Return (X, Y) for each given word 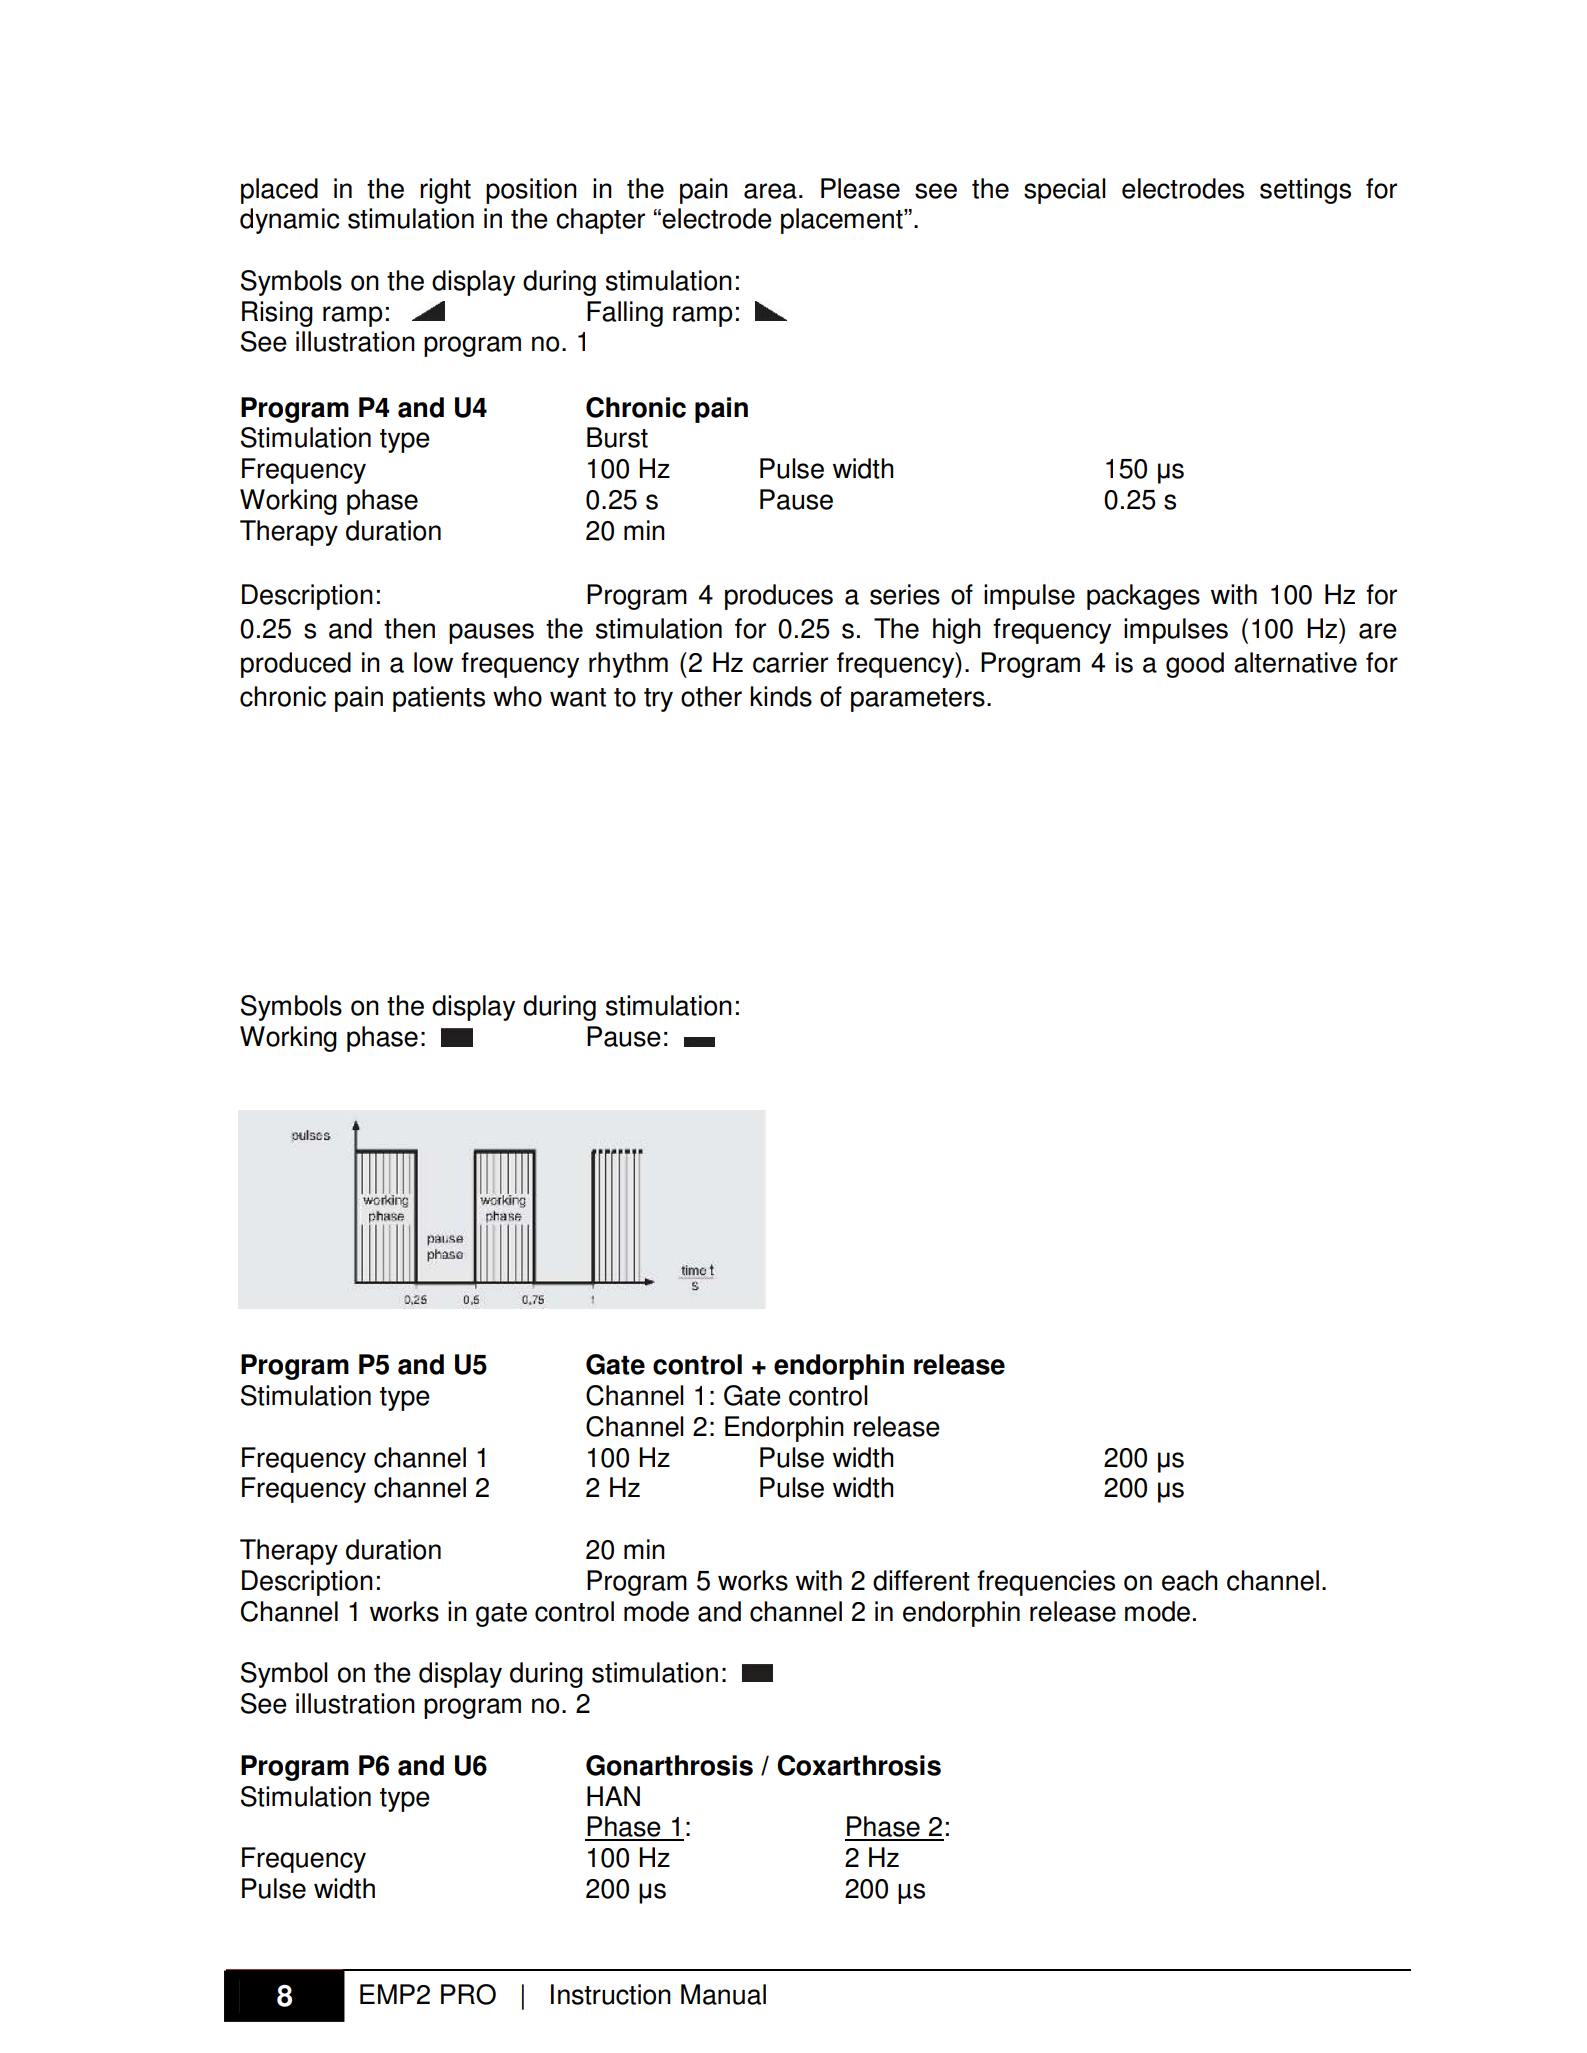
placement (843, 221)
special (1065, 191)
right (445, 191)
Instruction (611, 1994)
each (1190, 1580)
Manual (723, 1994)
